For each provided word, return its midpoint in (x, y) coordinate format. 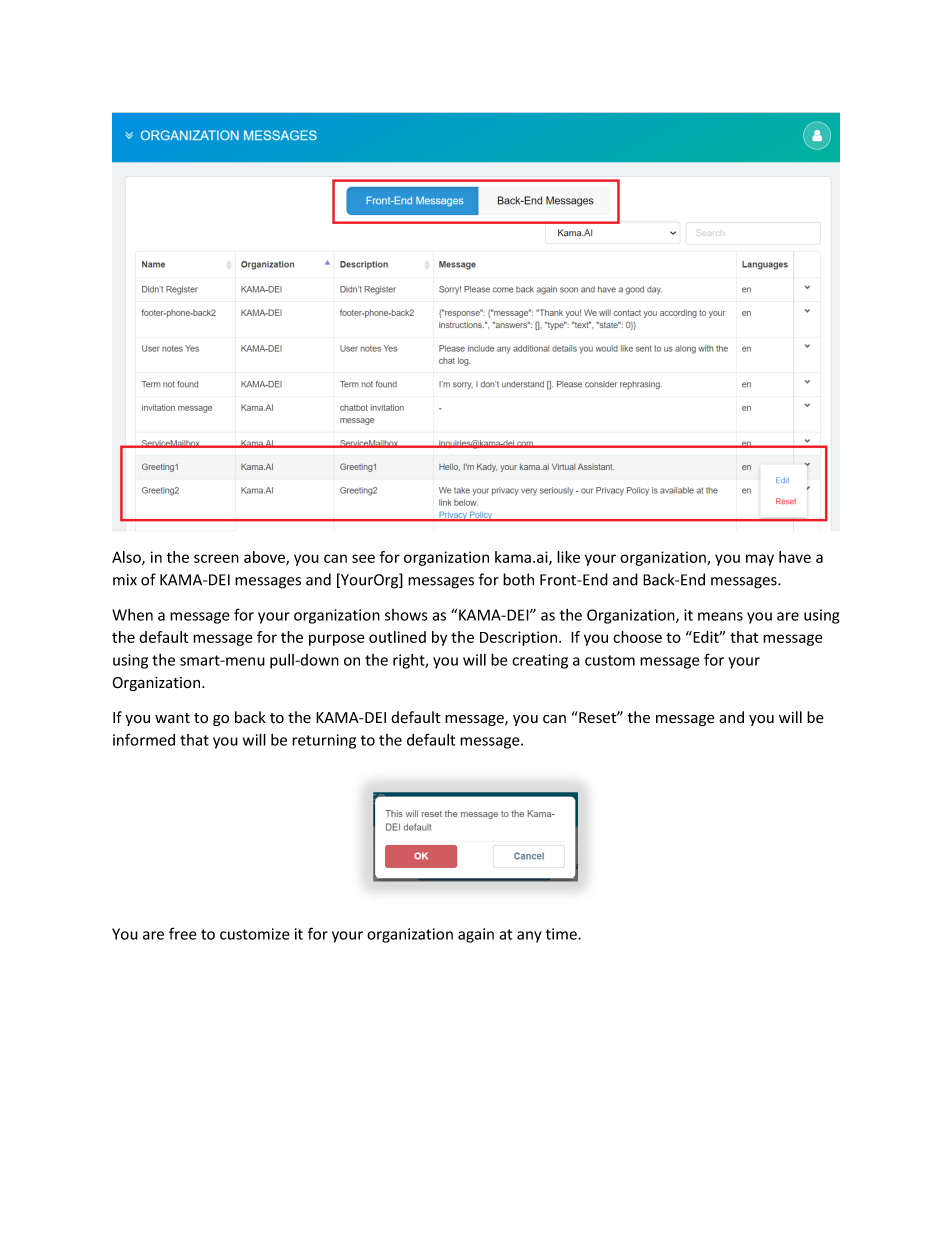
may (760, 560)
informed (144, 739)
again (476, 935)
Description (520, 638)
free (183, 933)
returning (324, 741)
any (529, 937)
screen (216, 558)
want (172, 718)
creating (540, 661)
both (518, 579)
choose (637, 637)
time (562, 934)
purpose (336, 640)
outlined (397, 637)
